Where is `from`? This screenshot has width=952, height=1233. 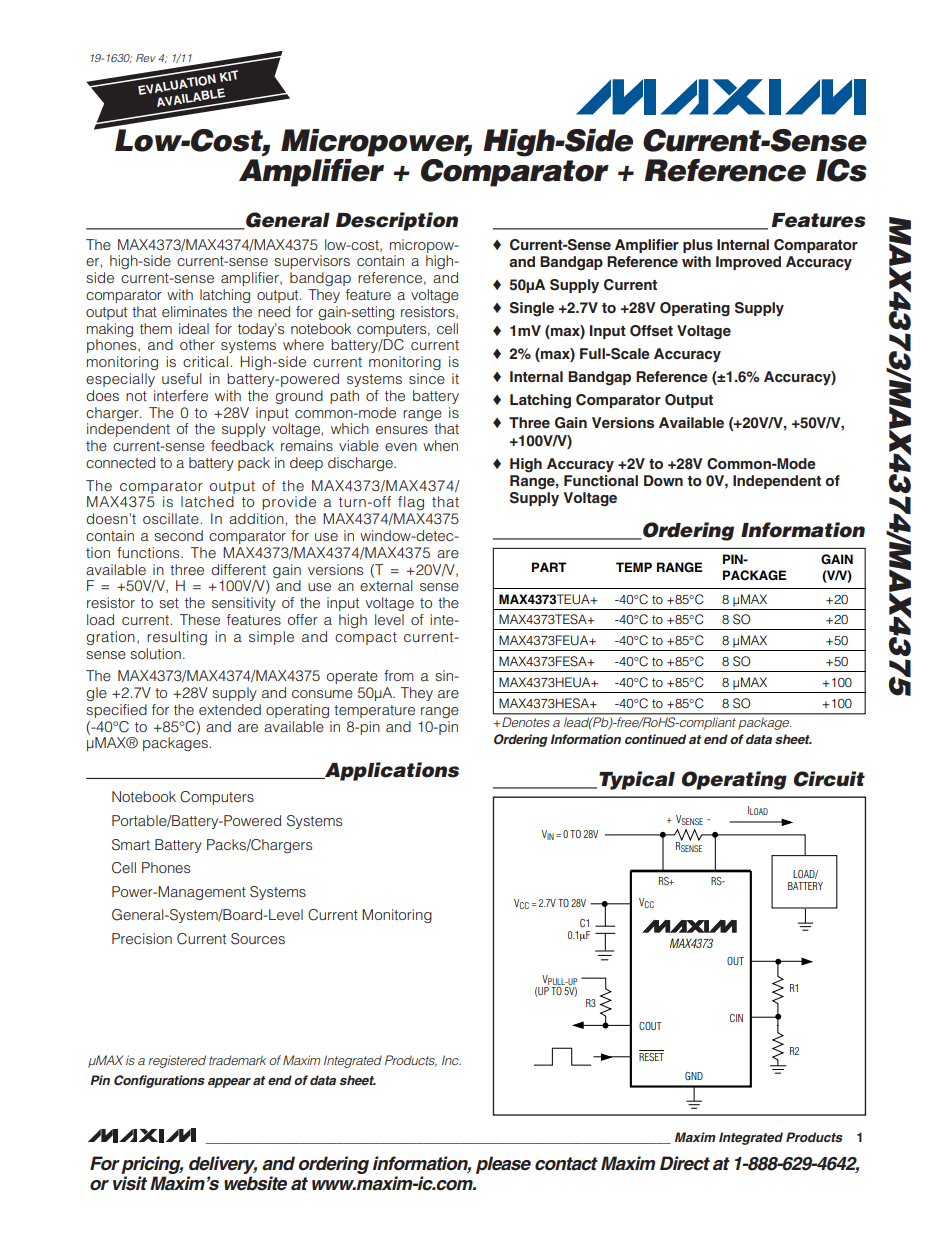 from is located at coordinates (399, 675).
